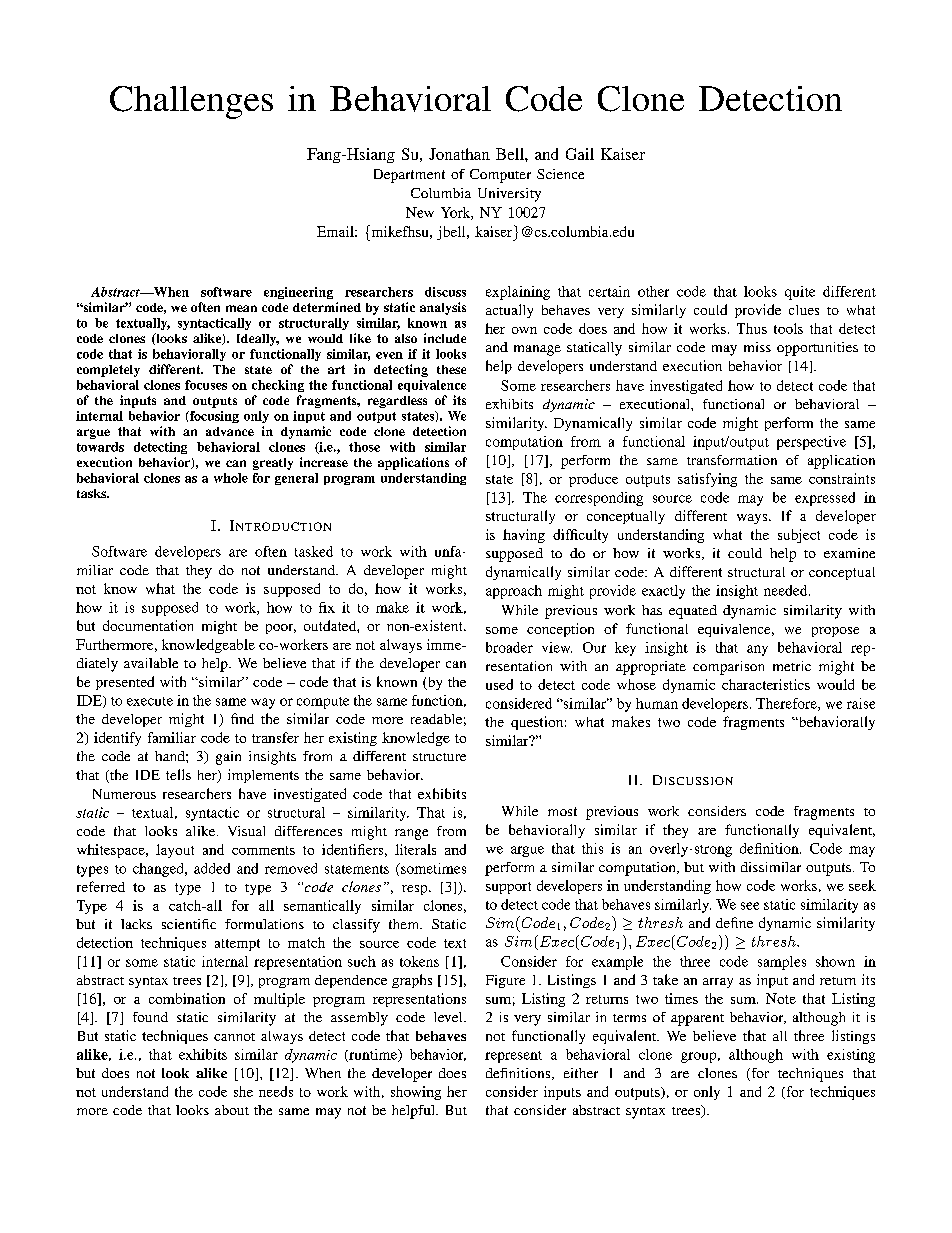 The width and height of the screenshot is (952, 1233). What do you see at coordinates (206, 385) in the screenshot?
I see `focuses` at bounding box center [206, 385].
